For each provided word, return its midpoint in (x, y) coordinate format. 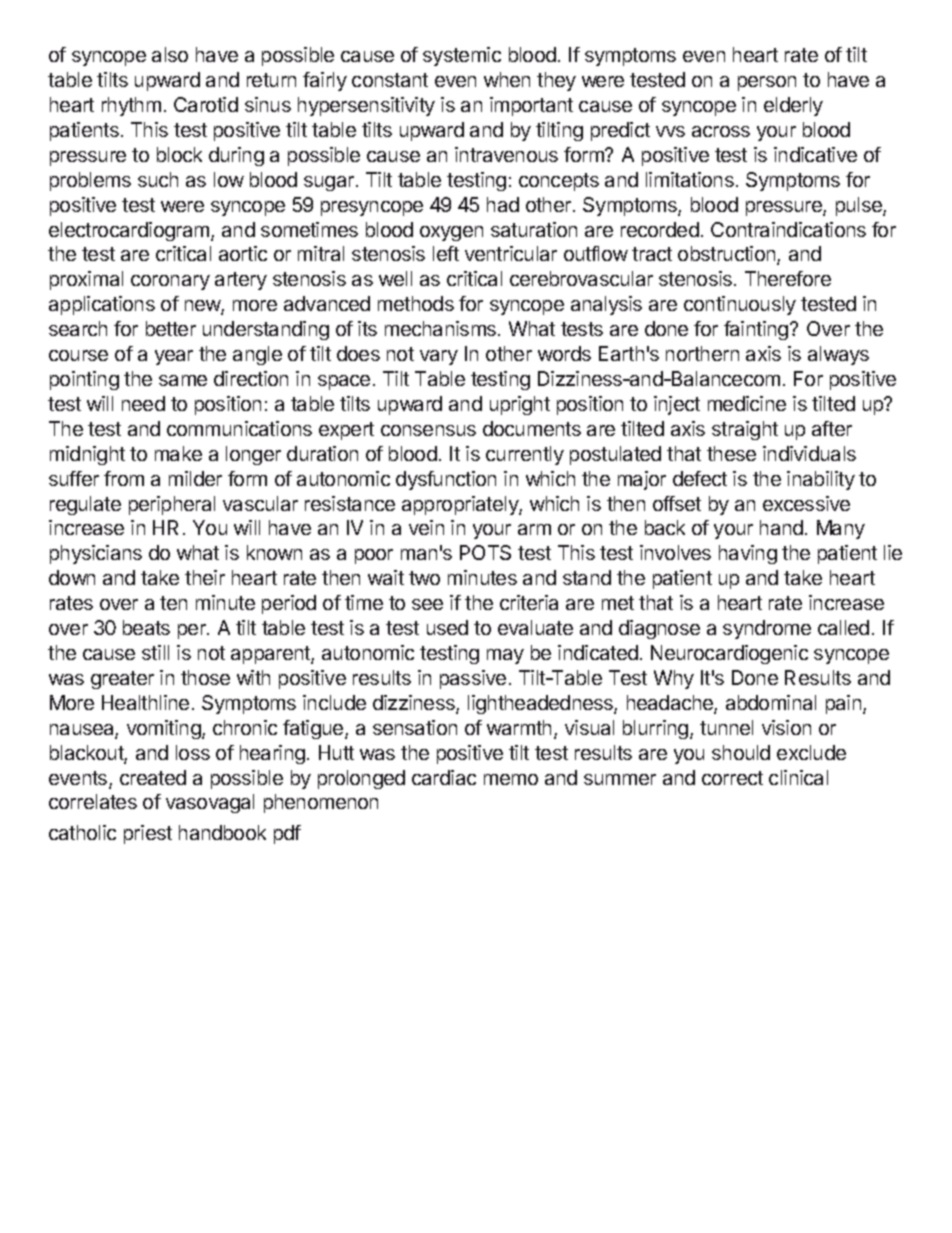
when (507, 79)
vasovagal (210, 803)
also (170, 54)
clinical (798, 777)
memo (511, 779)
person (767, 83)
